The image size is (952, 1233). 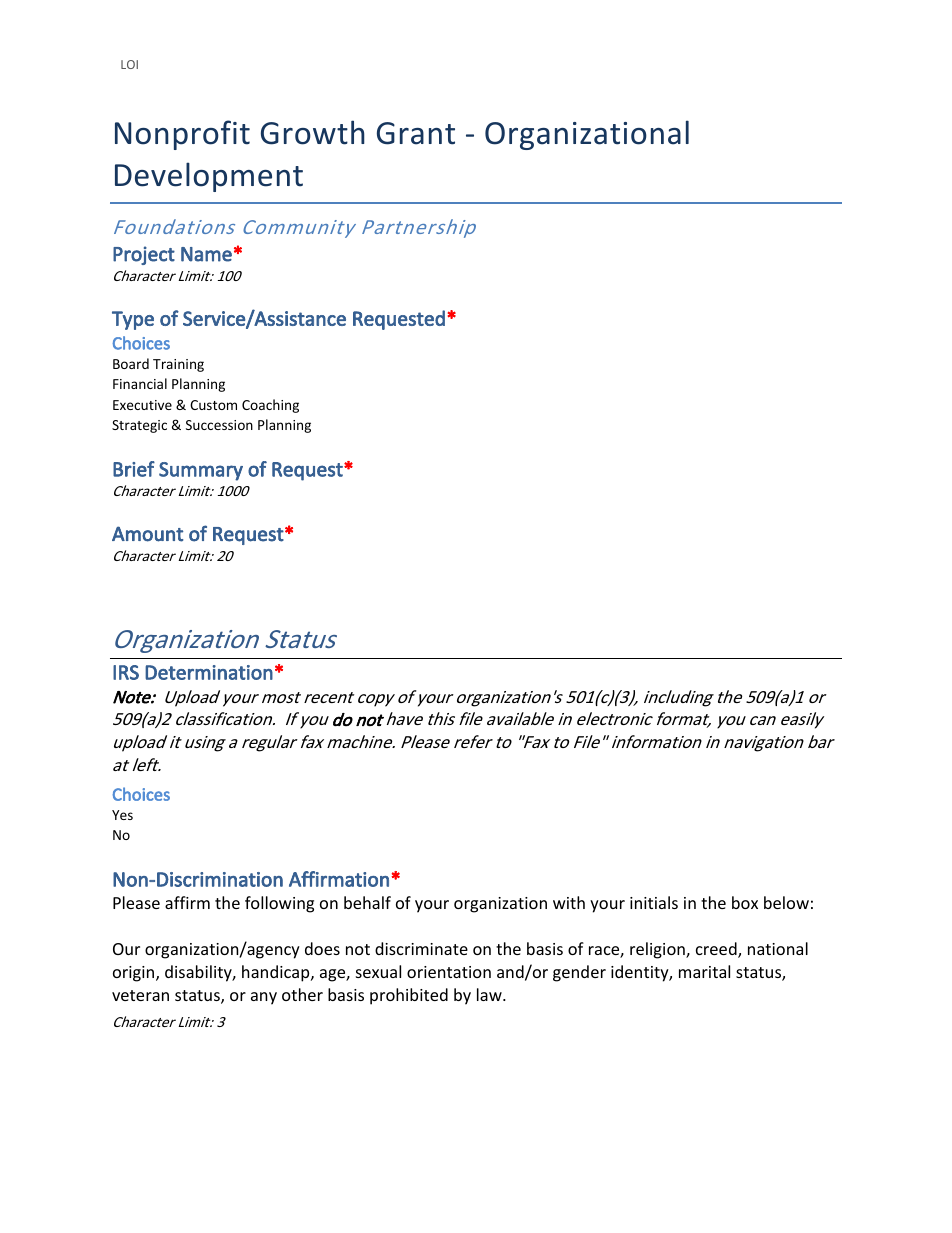 What do you see at coordinates (416, 133) in the screenshot?
I see `Grant` at bounding box center [416, 133].
